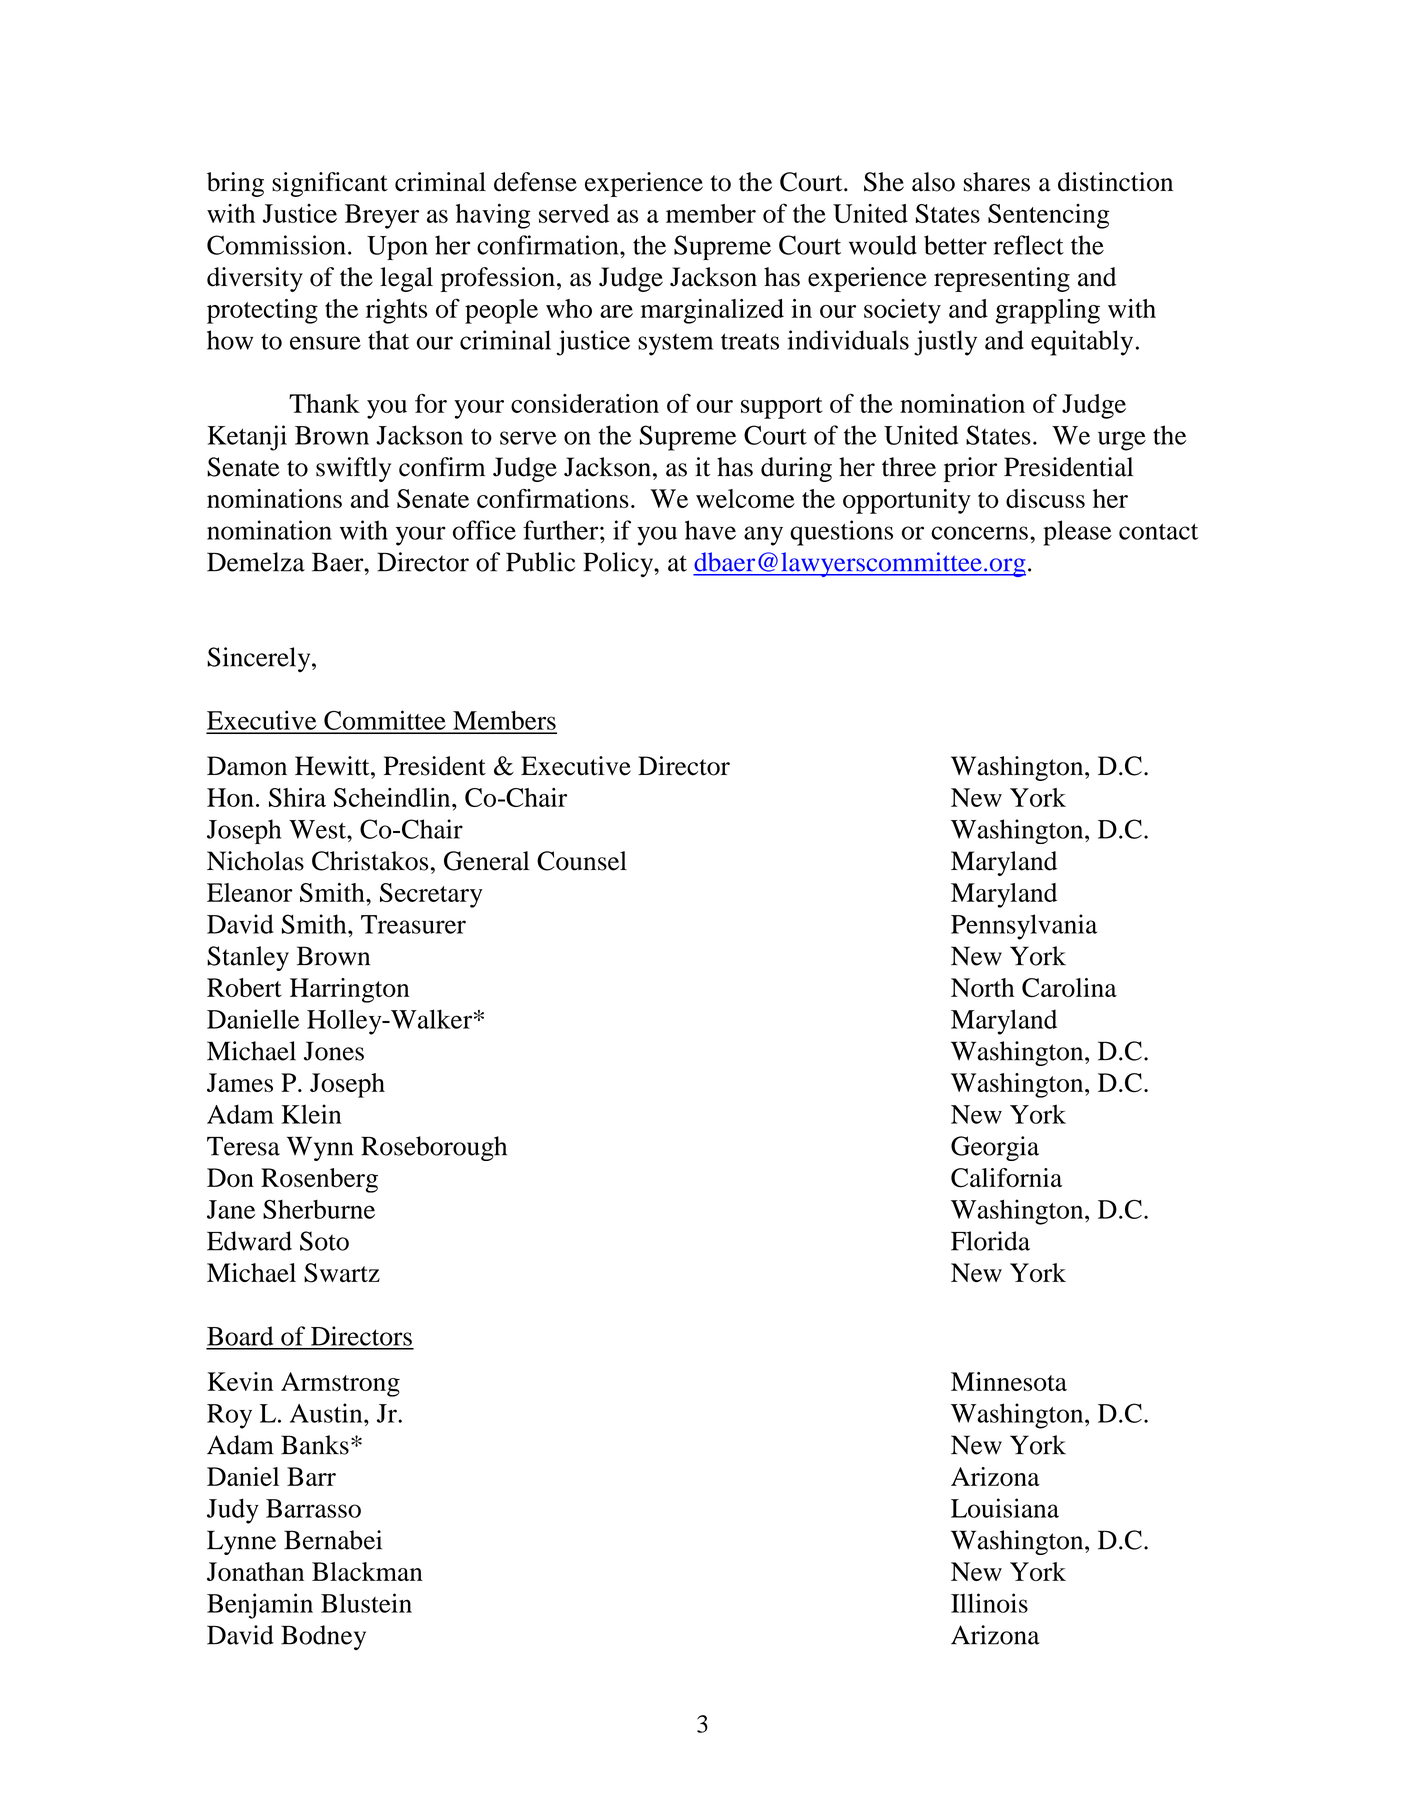 The height and width of the screenshot is (1818, 1405). Describe the element at coordinates (582, 861) in the screenshot. I see `Counsel` at that location.
